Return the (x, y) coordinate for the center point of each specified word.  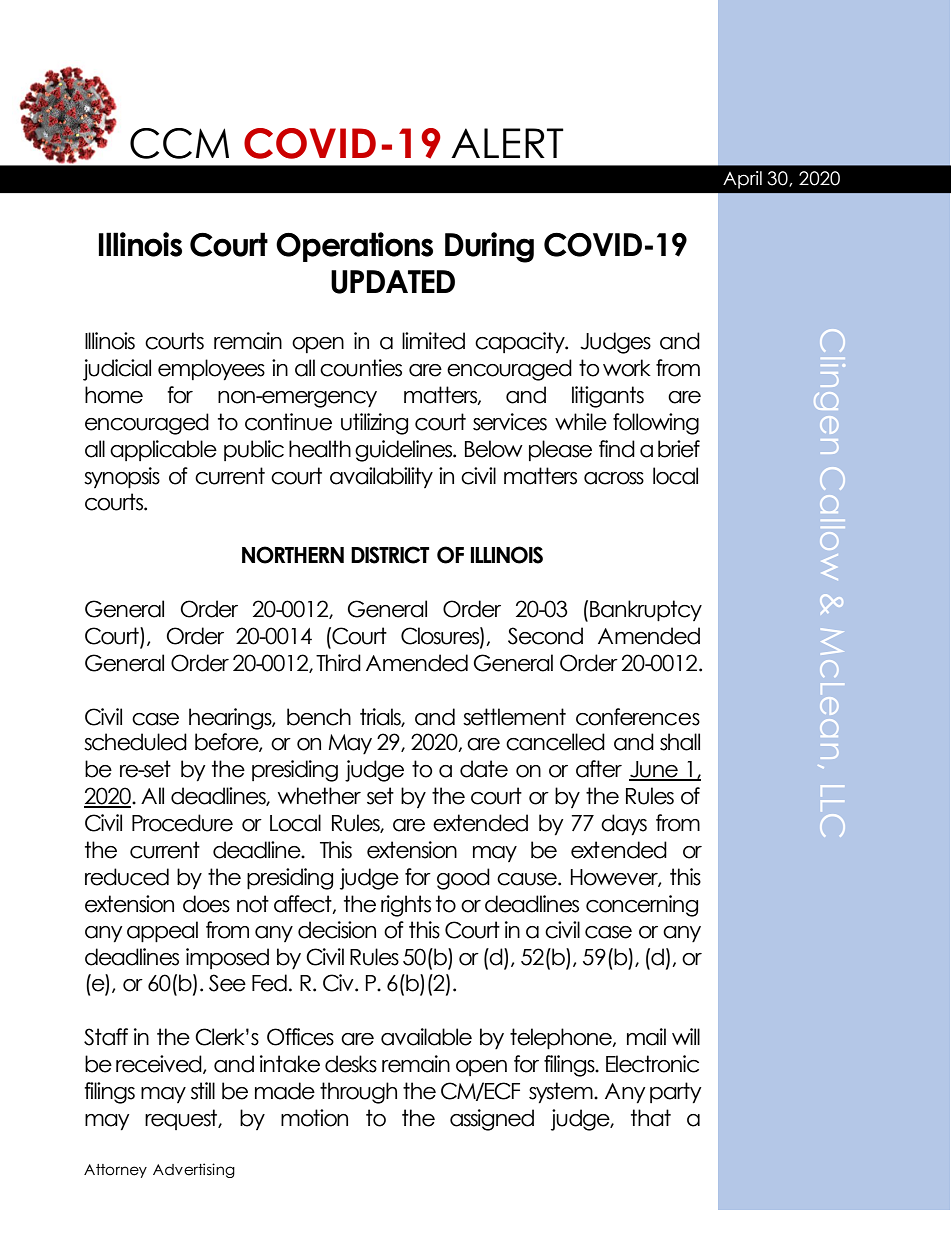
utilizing (374, 424)
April (742, 180)
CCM (179, 143)
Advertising (194, 1170)
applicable (163, 450)
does (206, 904)
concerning (642, 906)
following (656, 424)
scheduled (135, 742)
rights (406, 906)
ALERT (507, 143)
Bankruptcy (646, 610)
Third (338, 663)
